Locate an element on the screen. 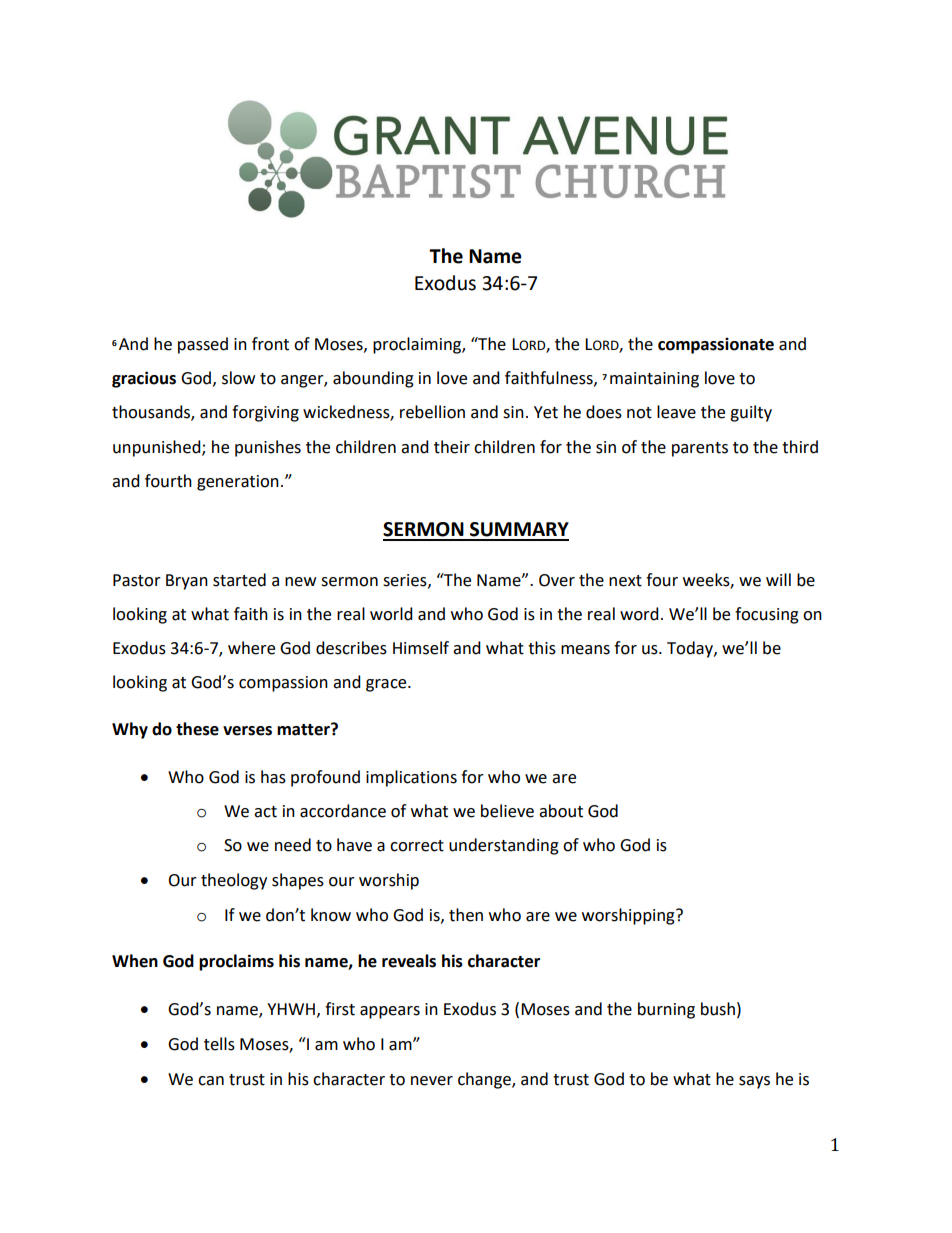 The height and width of the screenshot is (1233, 952). means is located at coordinates (585, 650).
